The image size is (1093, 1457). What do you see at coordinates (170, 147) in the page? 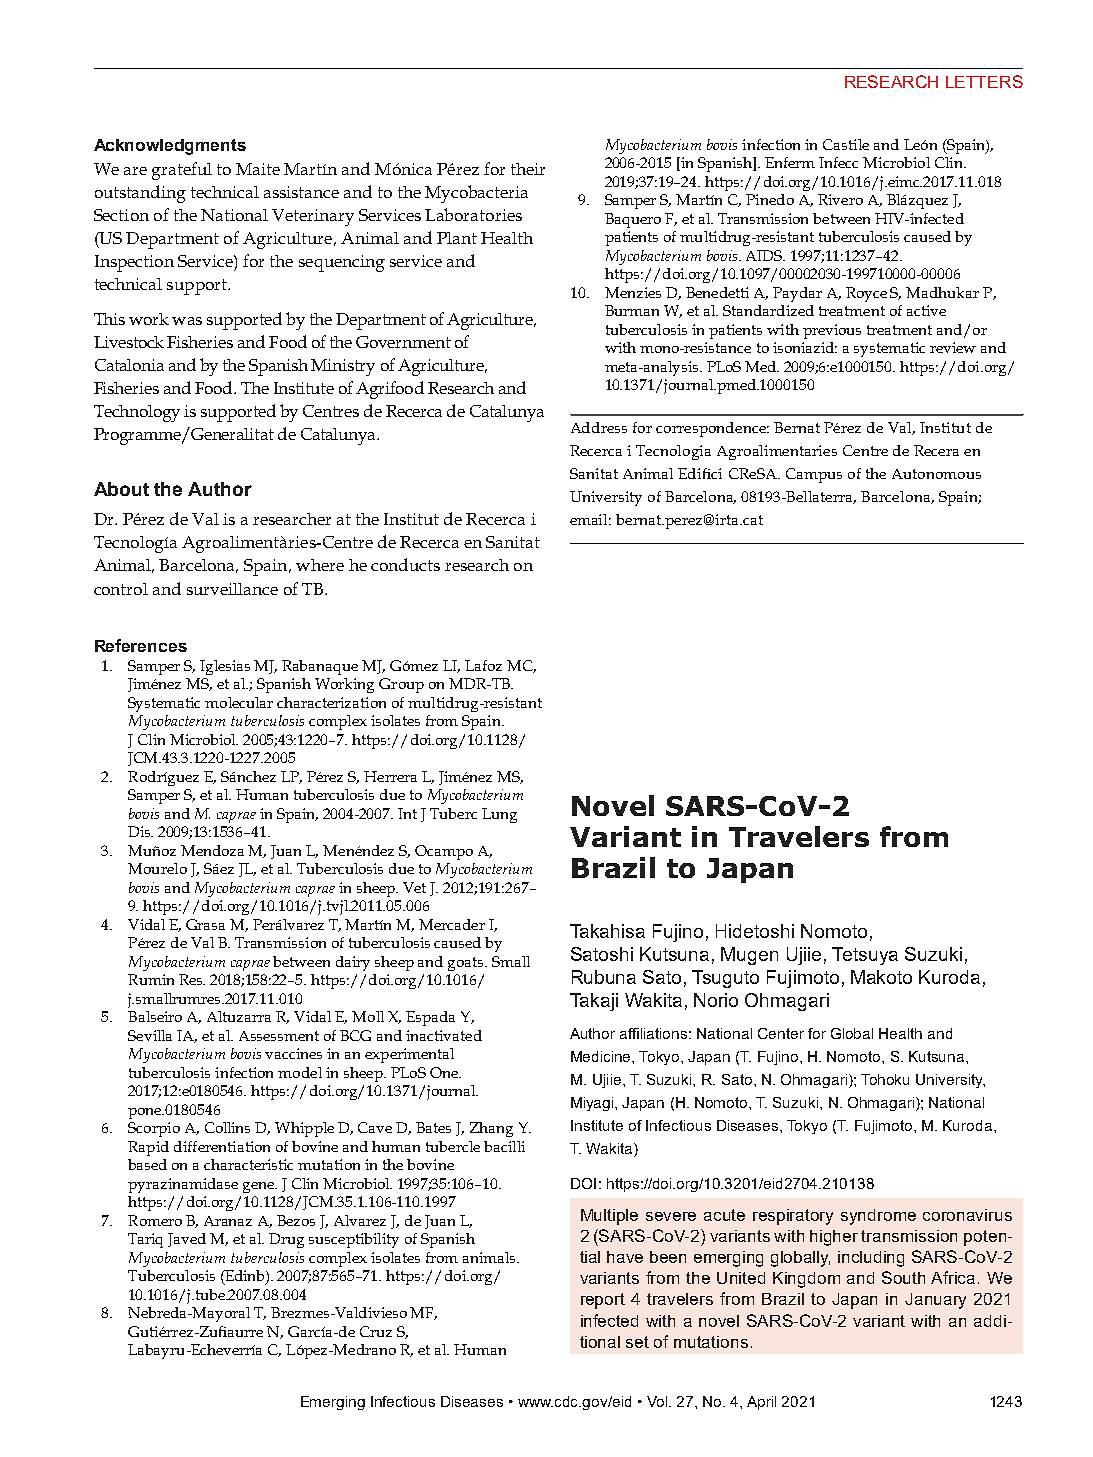
I see `Acknowledgments` at bounding box center [170, 147].
